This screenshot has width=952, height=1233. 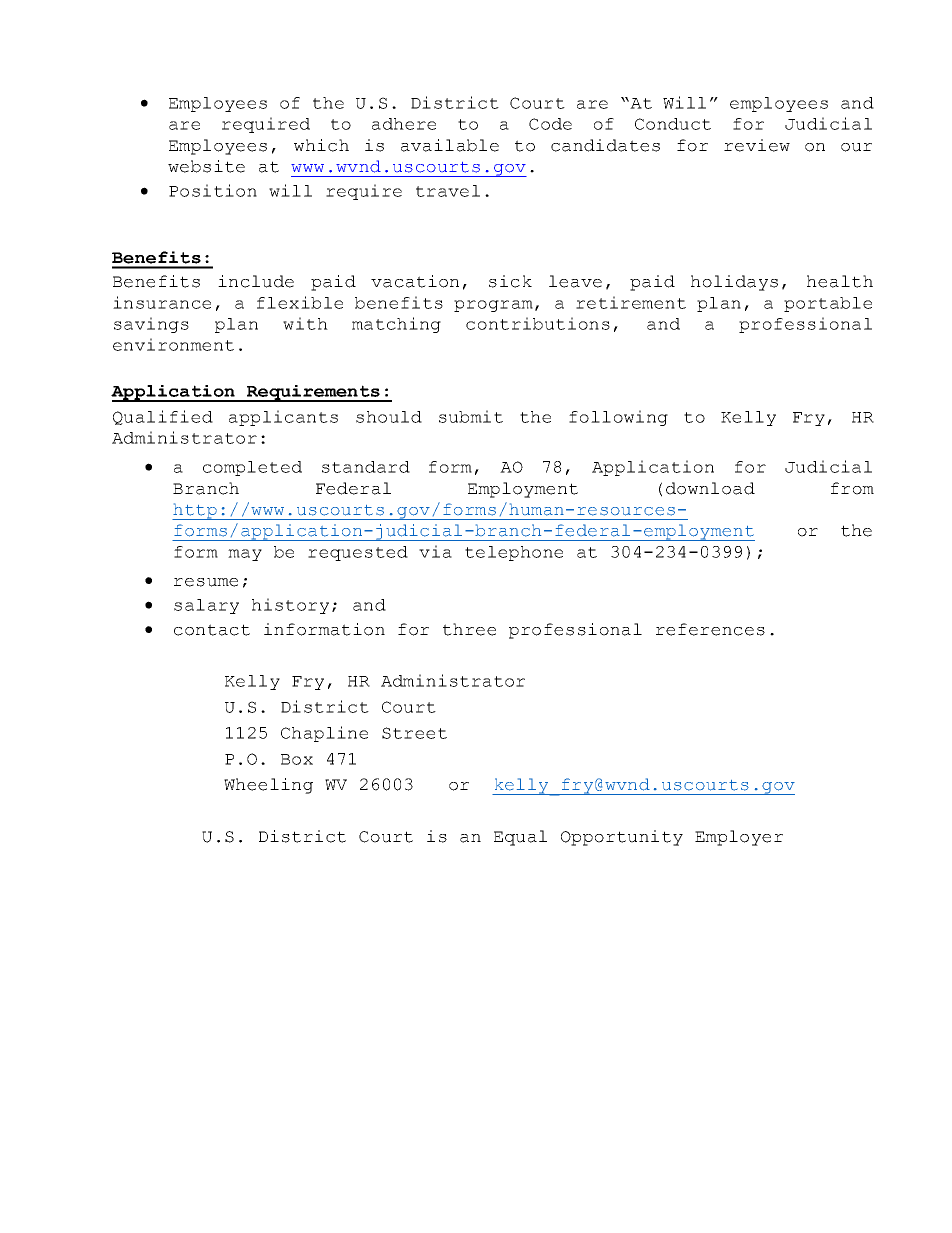 What do you see at coordinates (252, 468) in the screenshot?
I see `completed` at bounding box center [252, 468].
